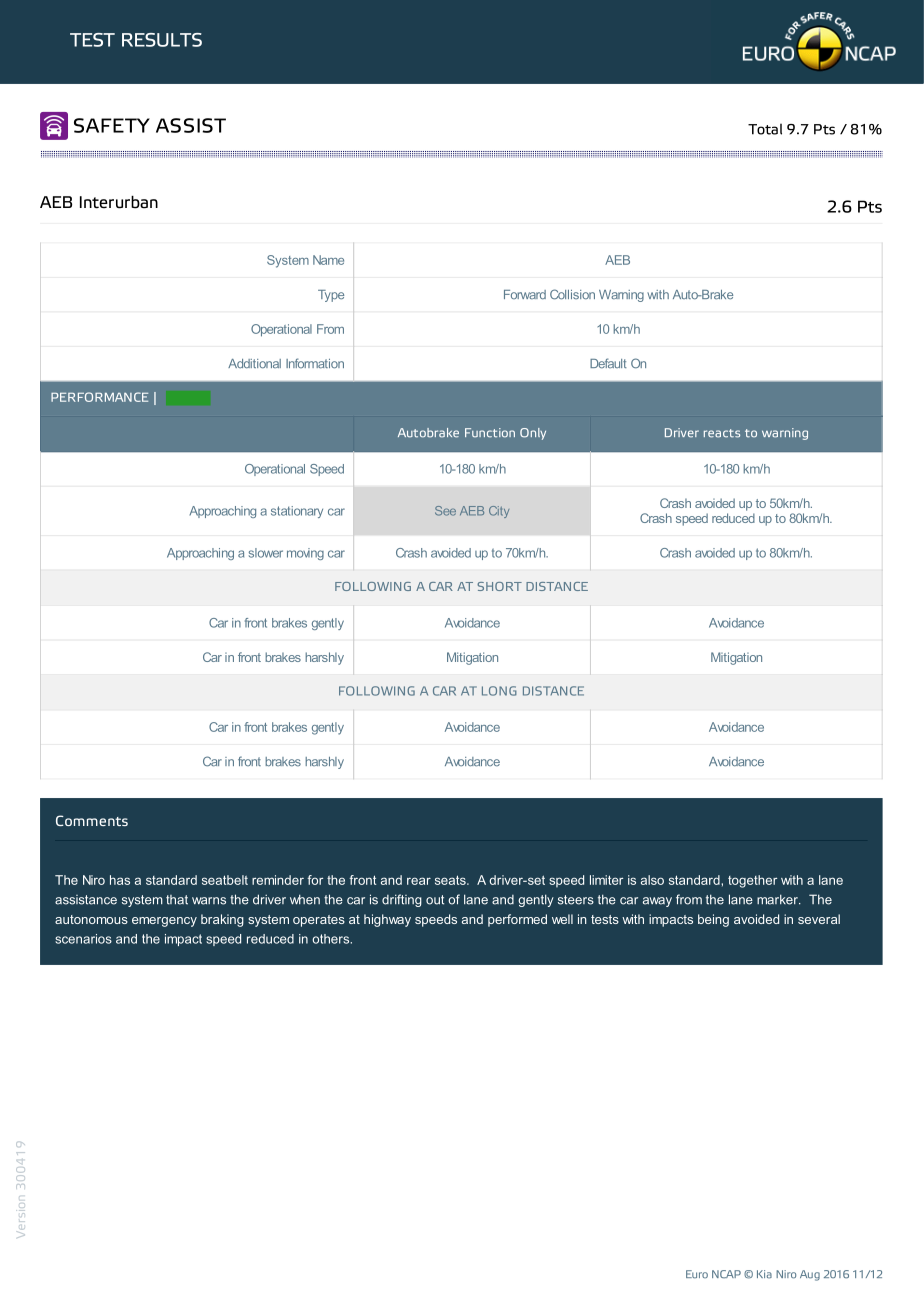  Describe the element at coordinates (162, 40) in the document. I see `RESULTS` at that location.
